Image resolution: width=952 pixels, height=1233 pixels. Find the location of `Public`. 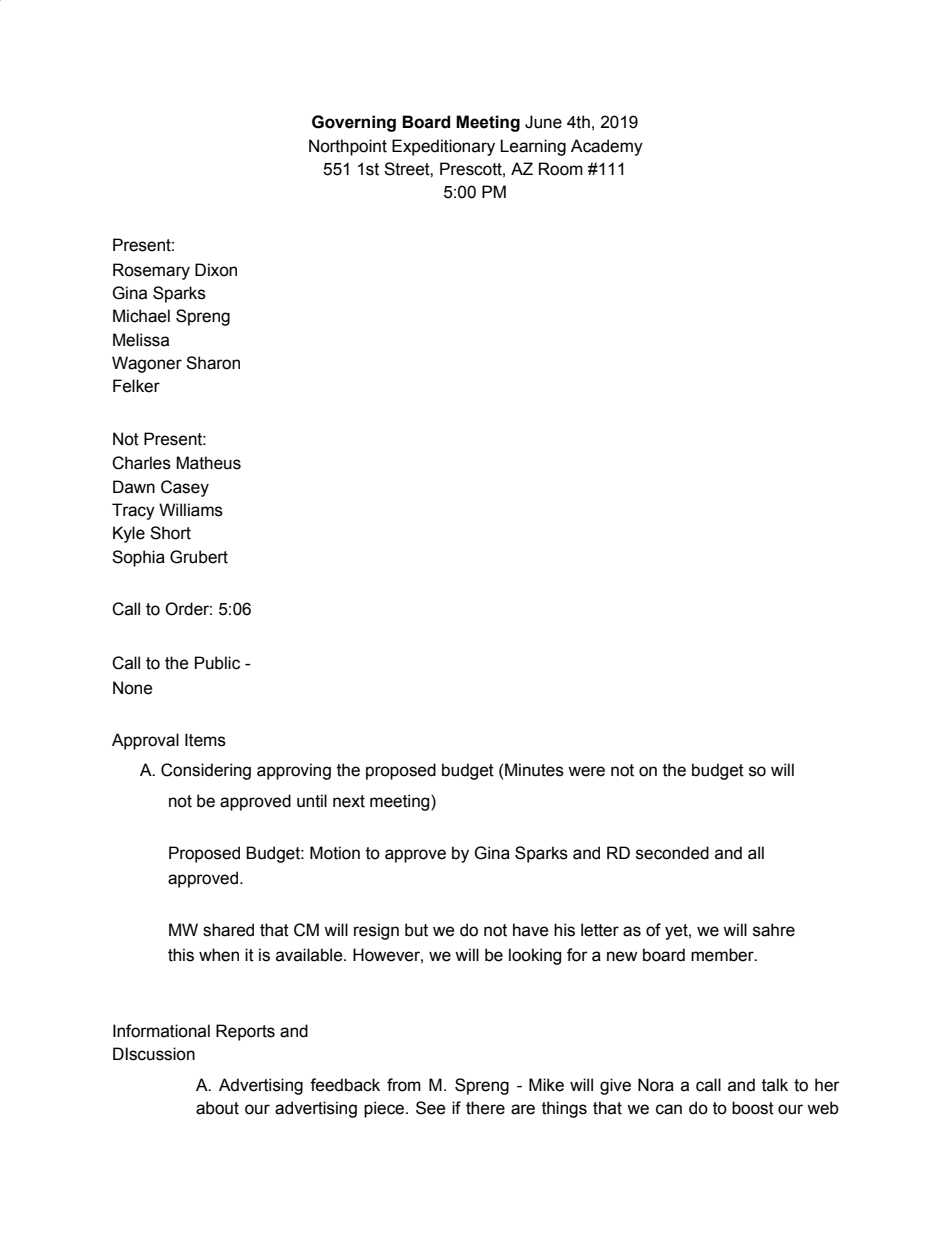

Public is located at coordinates (217, 663).
